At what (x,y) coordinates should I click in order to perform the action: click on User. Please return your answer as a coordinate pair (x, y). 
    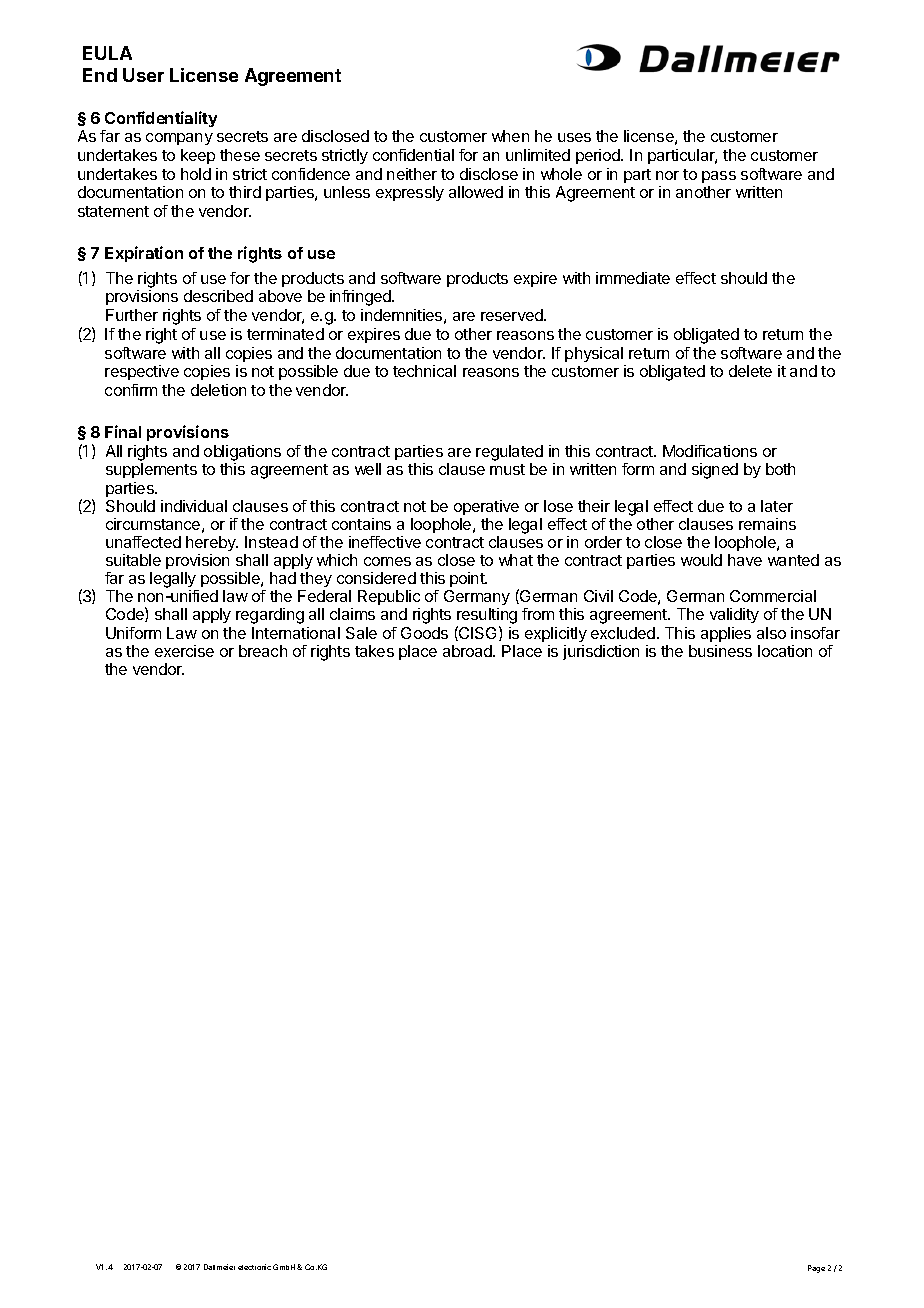
    Looking at the image, I should click on (143, 75).
